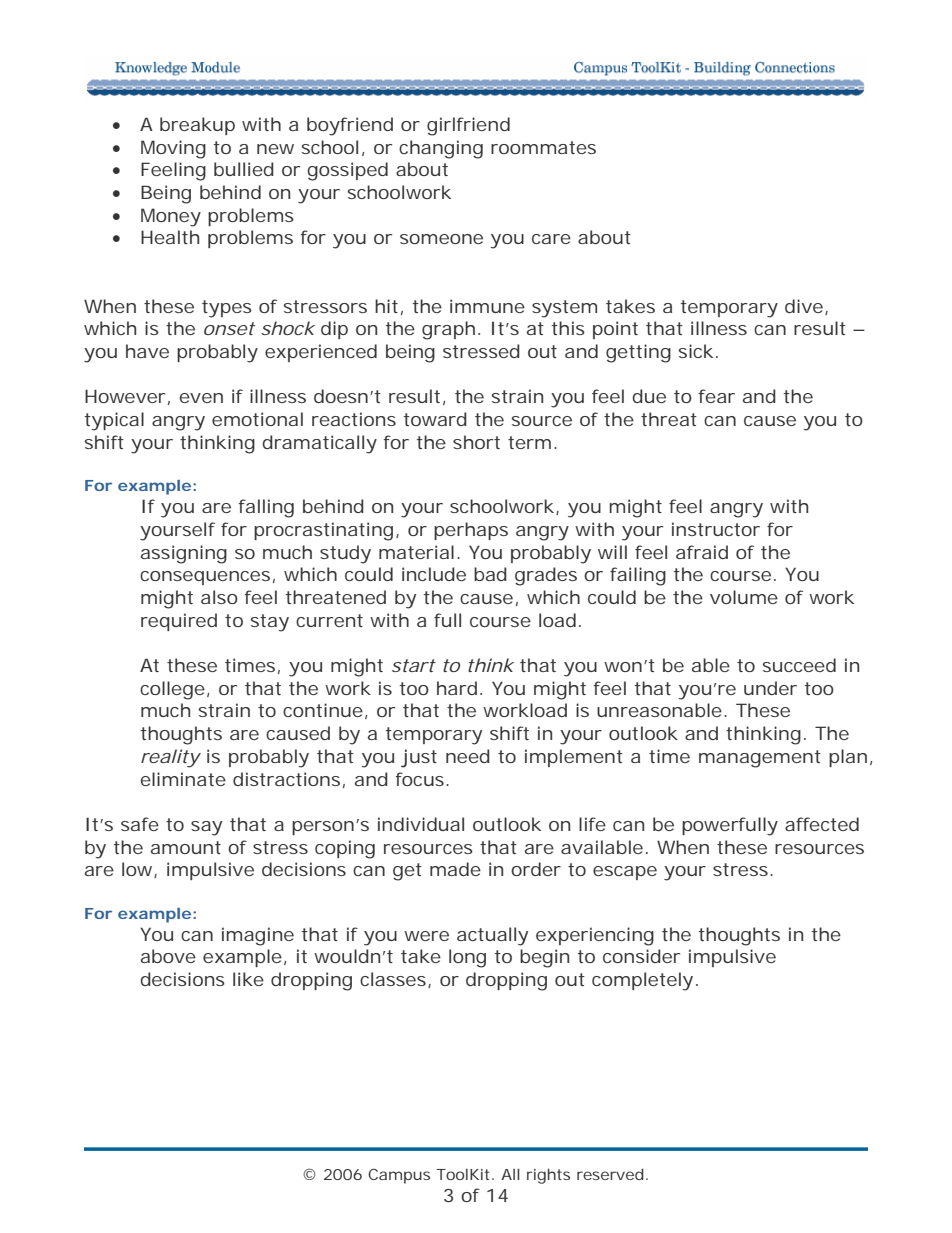 This image has width=952, height=1233. What do you see at coordinates (457, 688) in the image?
I see `hard` at bounding box center [457, 688].
